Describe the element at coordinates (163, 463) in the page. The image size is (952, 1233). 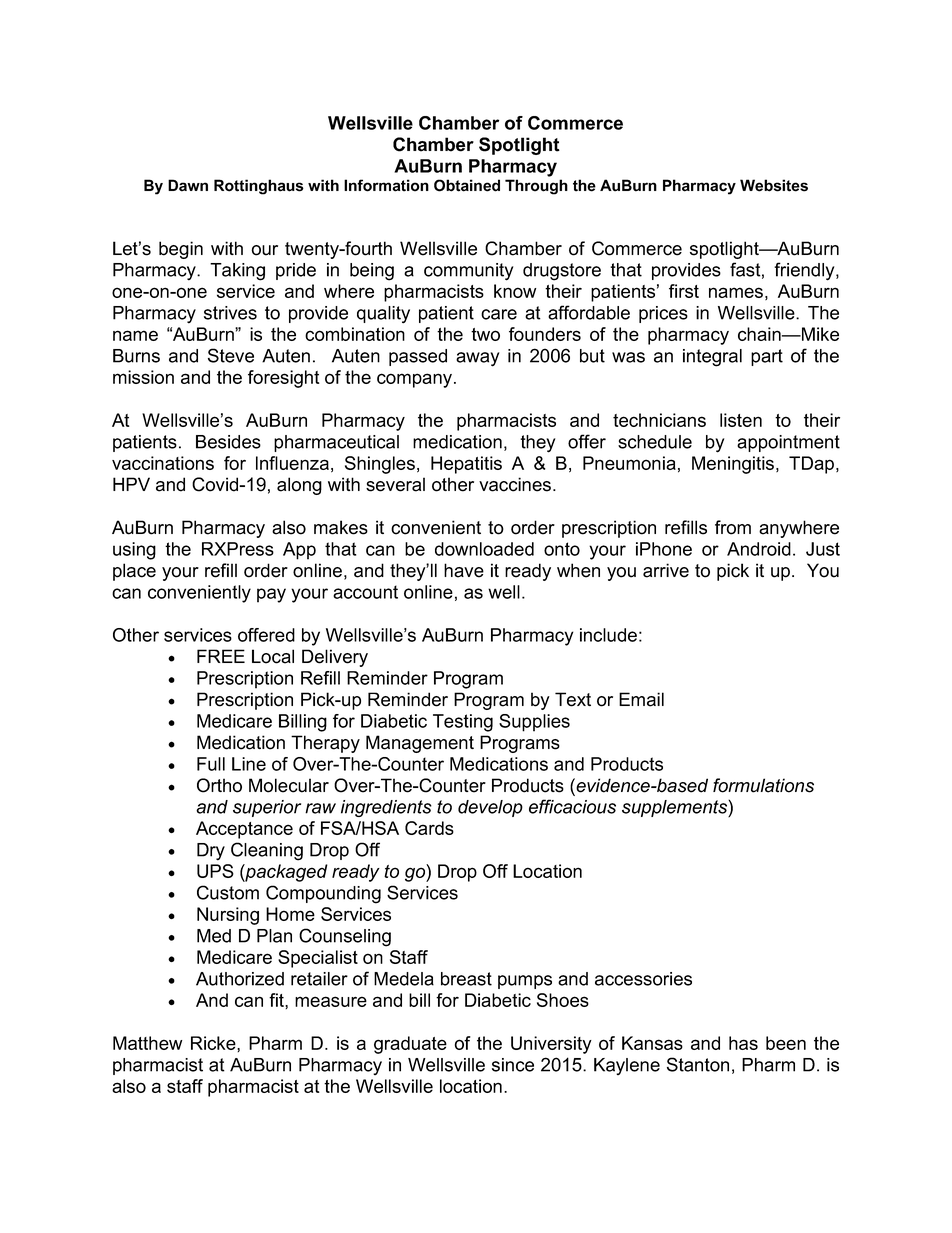
I see `vaccinations` at that location.
